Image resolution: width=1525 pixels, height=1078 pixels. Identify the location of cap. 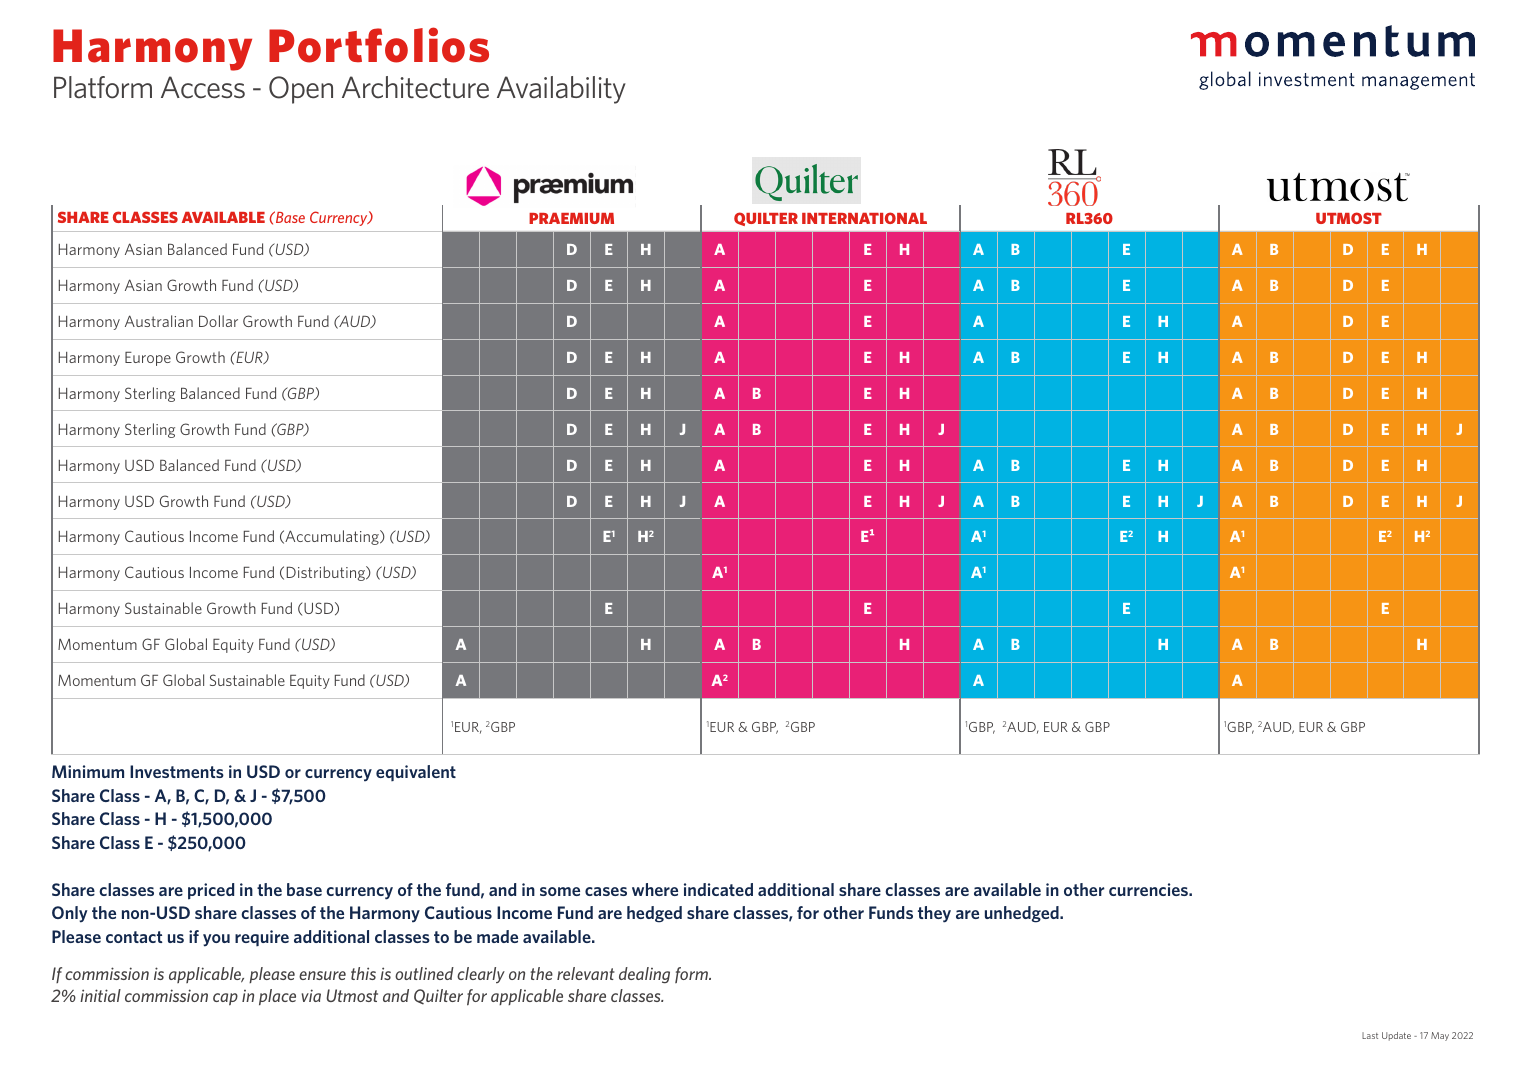
(225, 999).
